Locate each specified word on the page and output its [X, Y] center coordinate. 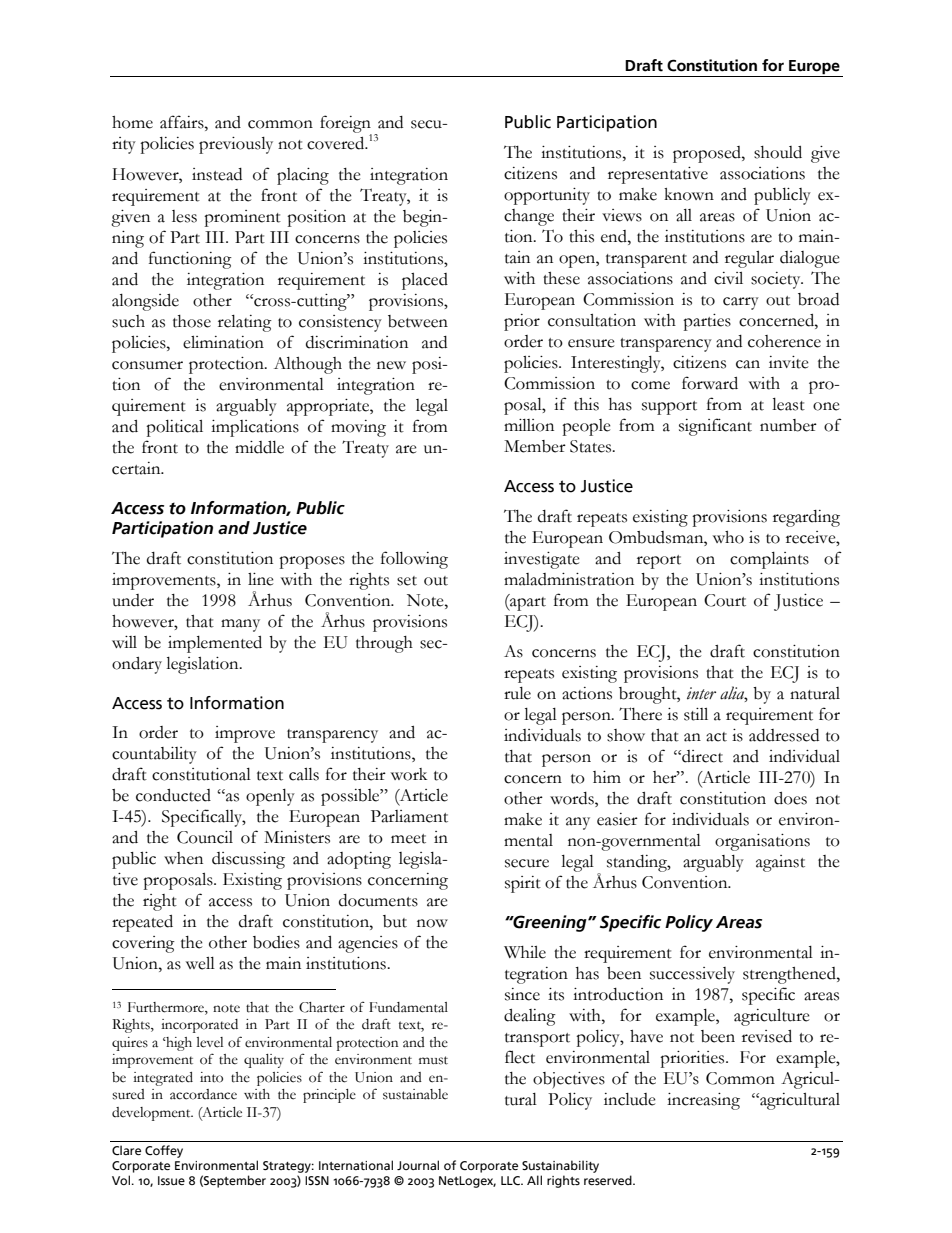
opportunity [547, 196]
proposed [708, 154]
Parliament [409, 816]
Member [535, 446]
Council [205, 837]
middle [259, 447]
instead [217, 174]
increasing [703, 1101]
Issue [171, 1180]
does [790, 798]
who [728, 537]
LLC [511, 1180]
